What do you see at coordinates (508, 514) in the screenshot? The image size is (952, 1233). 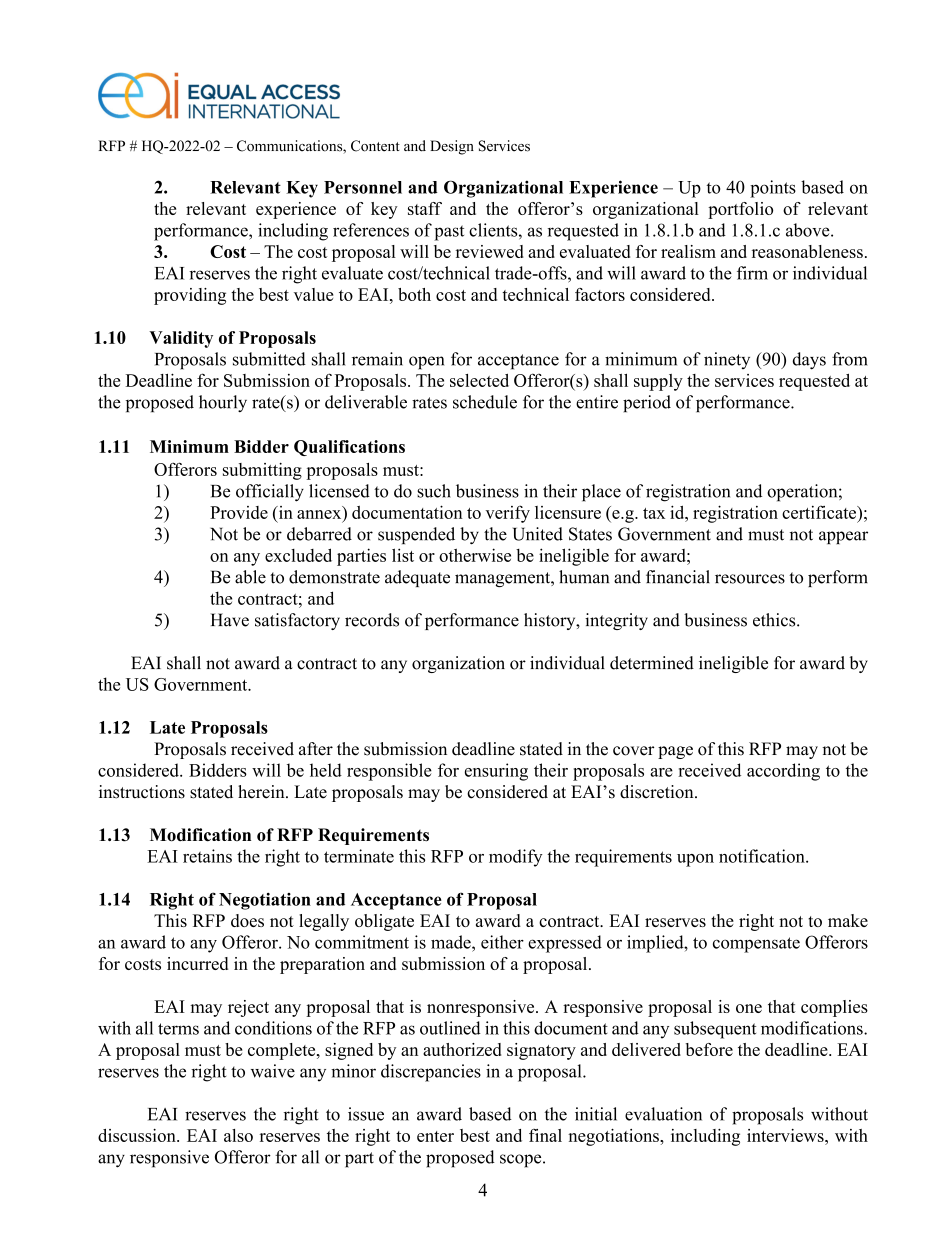 I see `verify` at bounding box center [508, 514].
